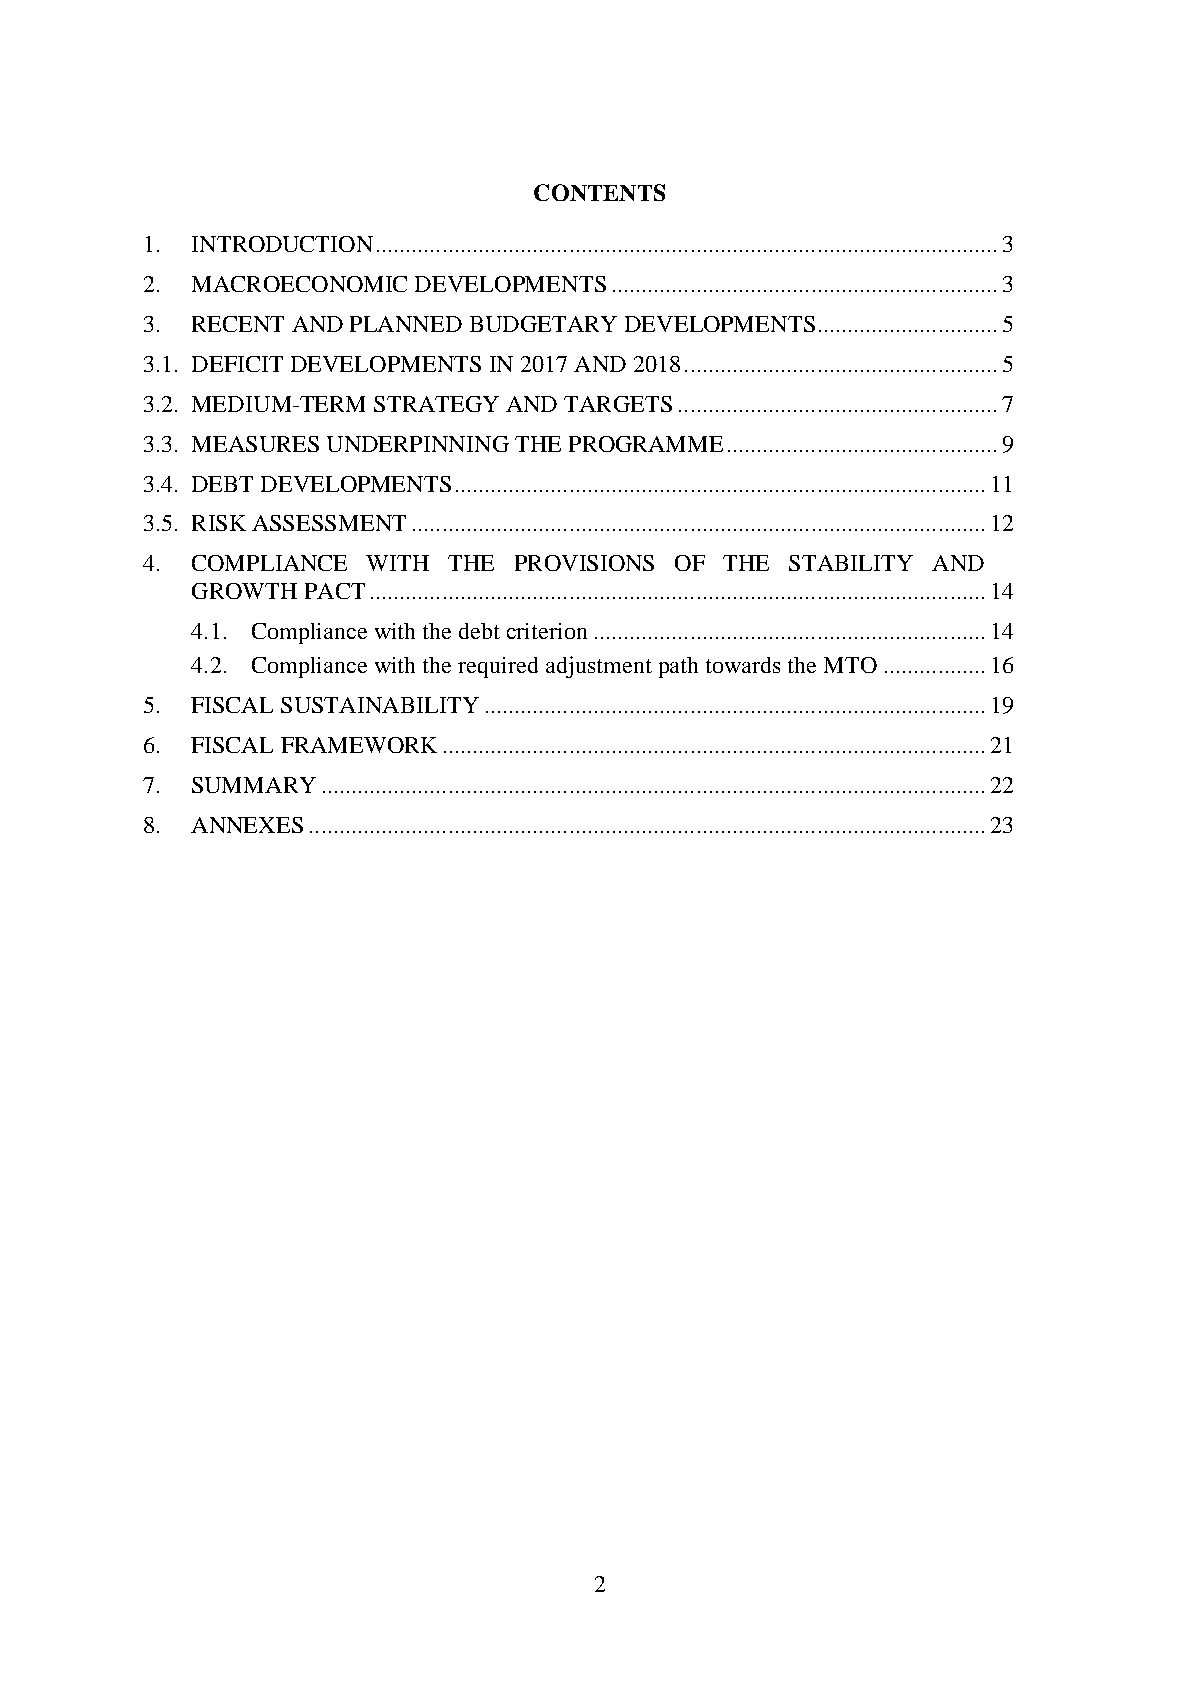  I want to click on CONTENTS, so click(599, 192).
